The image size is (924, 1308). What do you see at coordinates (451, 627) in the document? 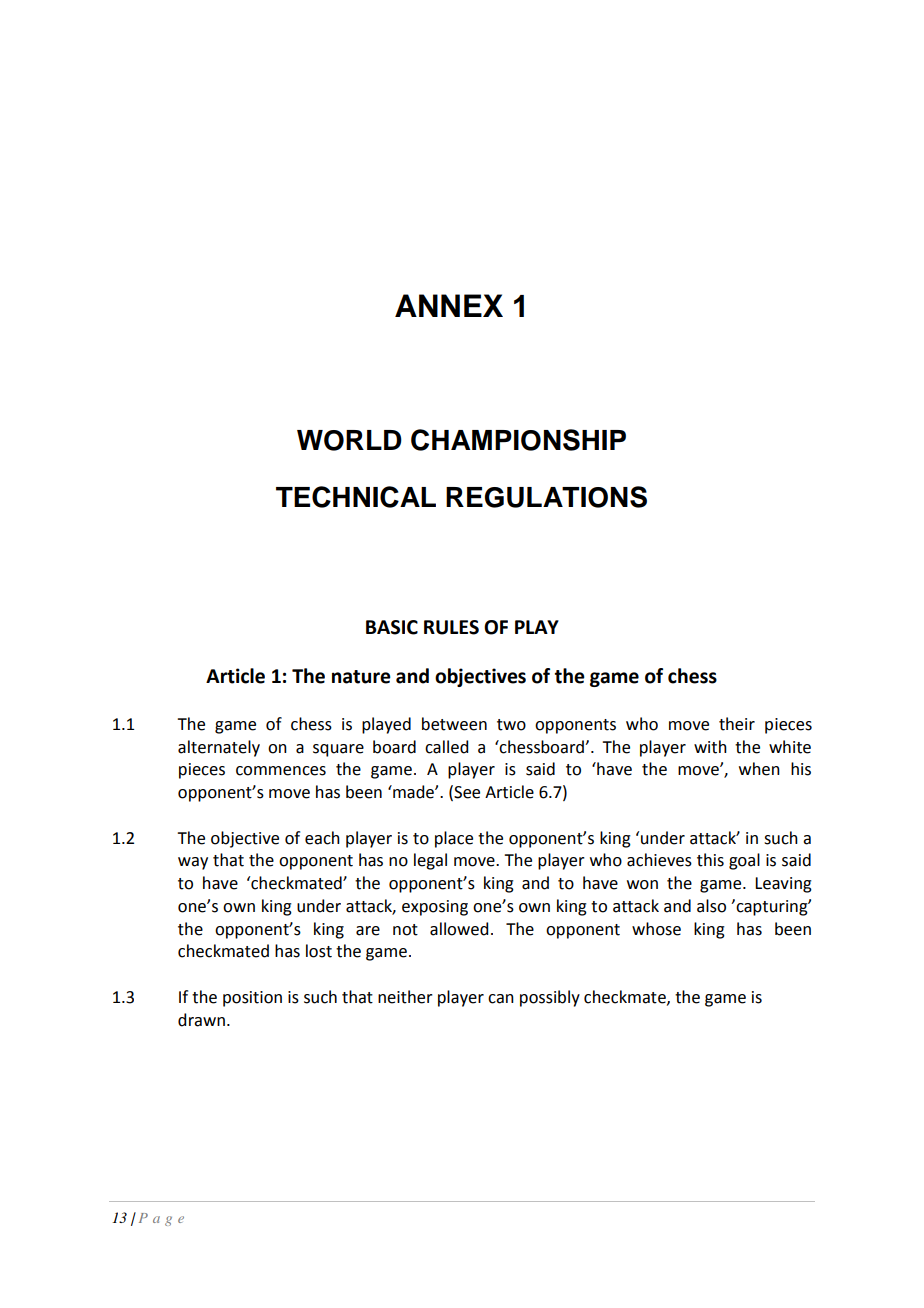
I see `RULES` at bounding box center [451, 627].
